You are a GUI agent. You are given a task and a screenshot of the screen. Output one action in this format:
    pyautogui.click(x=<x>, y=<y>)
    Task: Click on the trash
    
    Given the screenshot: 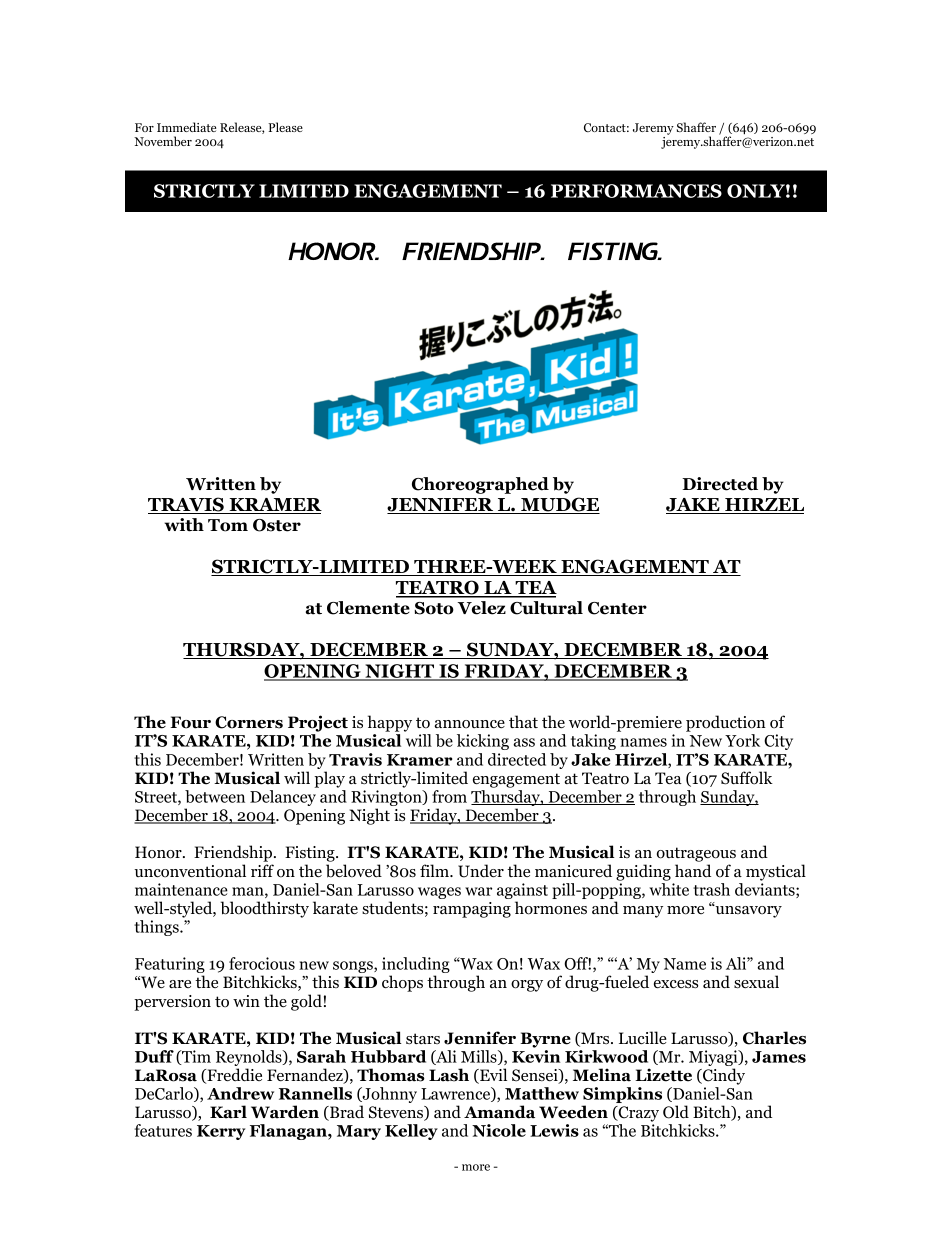 What is the action you would take?
    pyautogui.click(x=711, y=889)
